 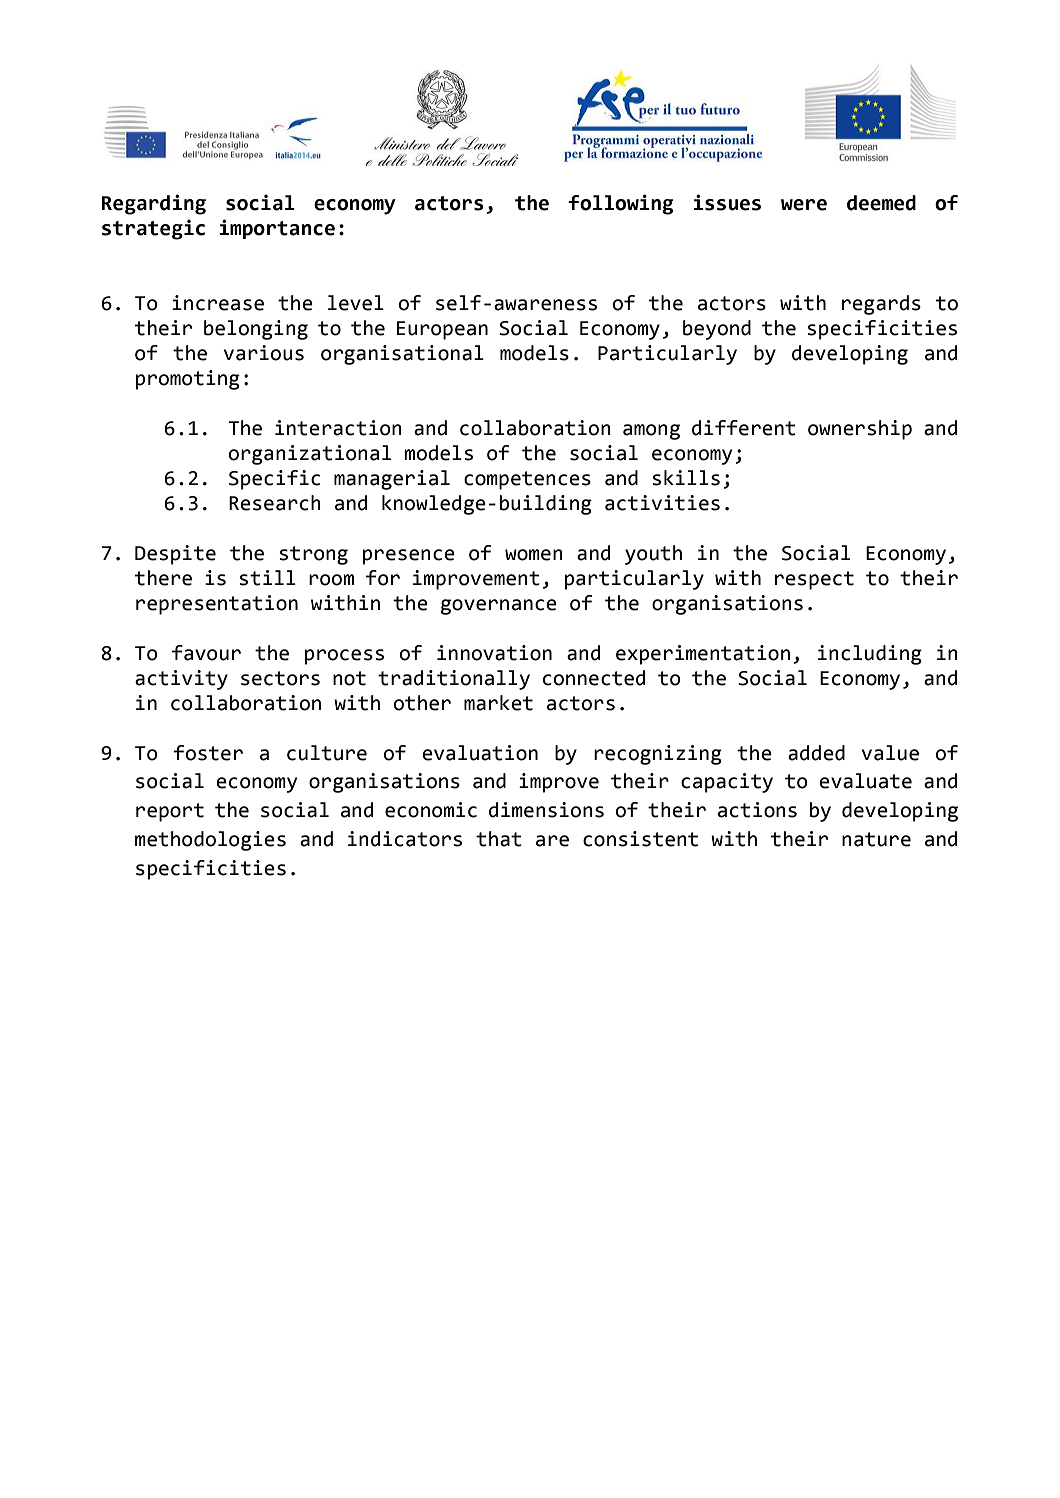 I want to click on respect, so click(x=814, y=580).
